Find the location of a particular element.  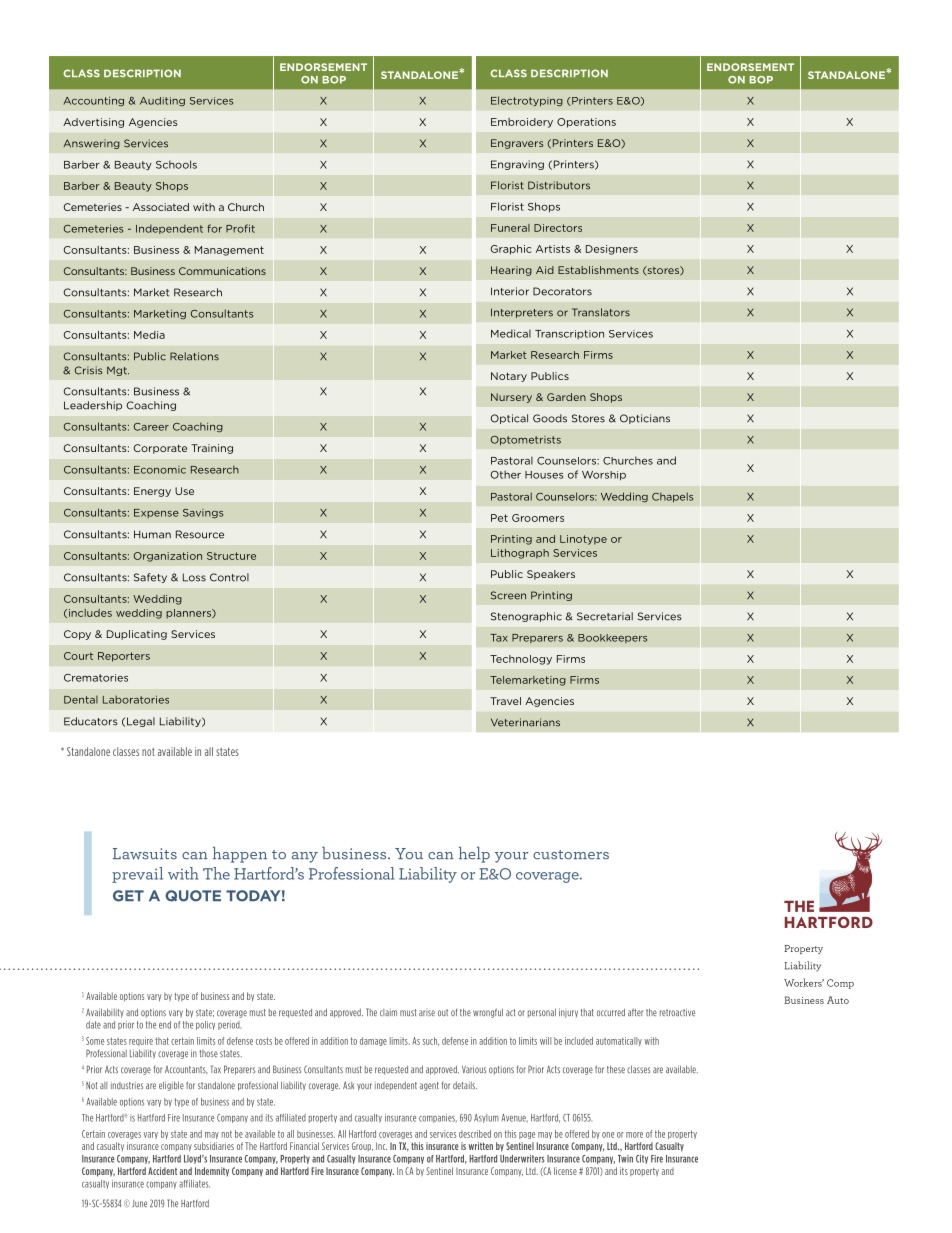

Engraving is located at coordinates (517, 165).
